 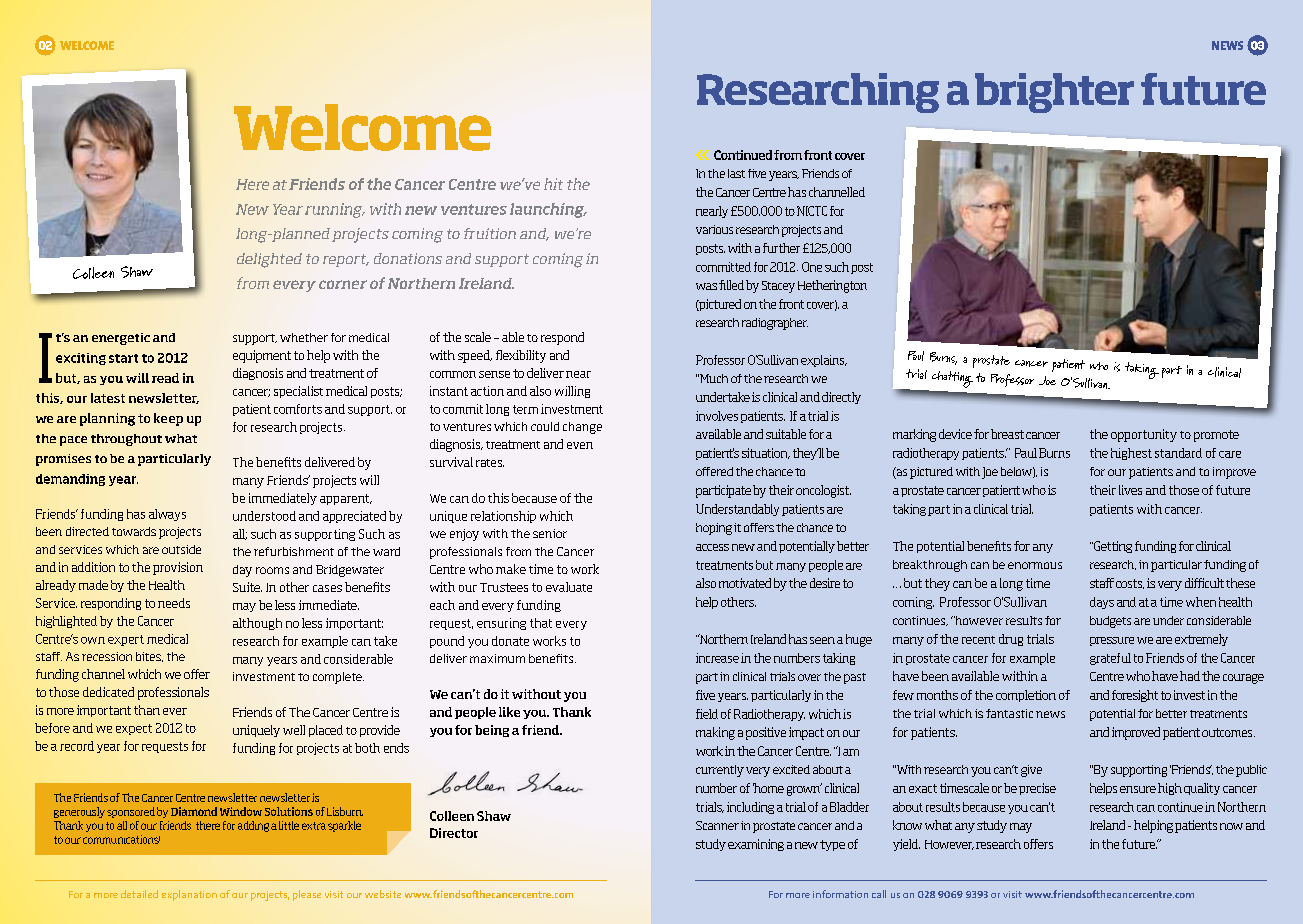 I want to click on running, so click(x=334, y=210).
